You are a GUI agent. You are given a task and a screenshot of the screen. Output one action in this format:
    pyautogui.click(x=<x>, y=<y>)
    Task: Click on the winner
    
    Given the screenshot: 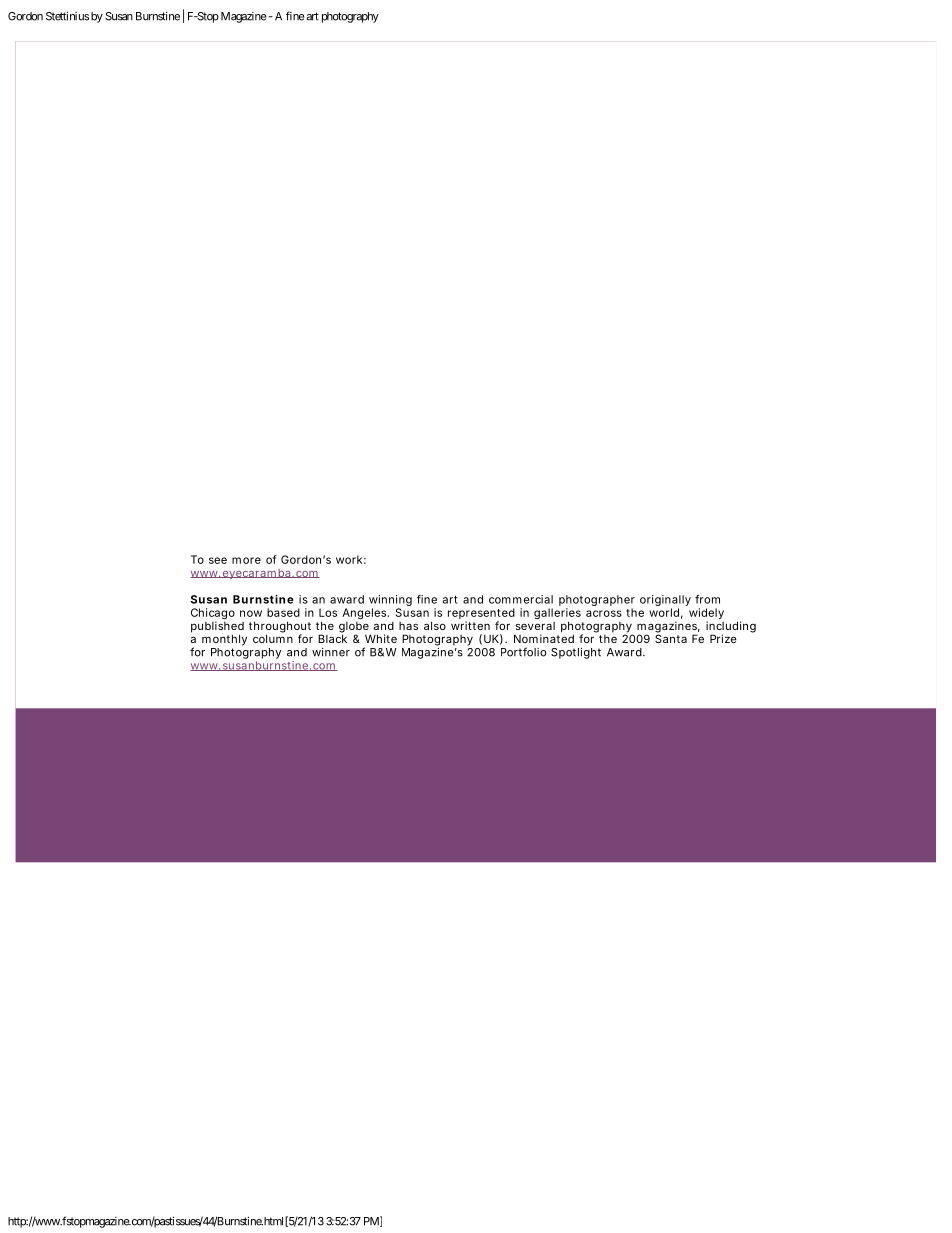 What is the action you would take?
    pyautogui.click(x=331, y=652)
